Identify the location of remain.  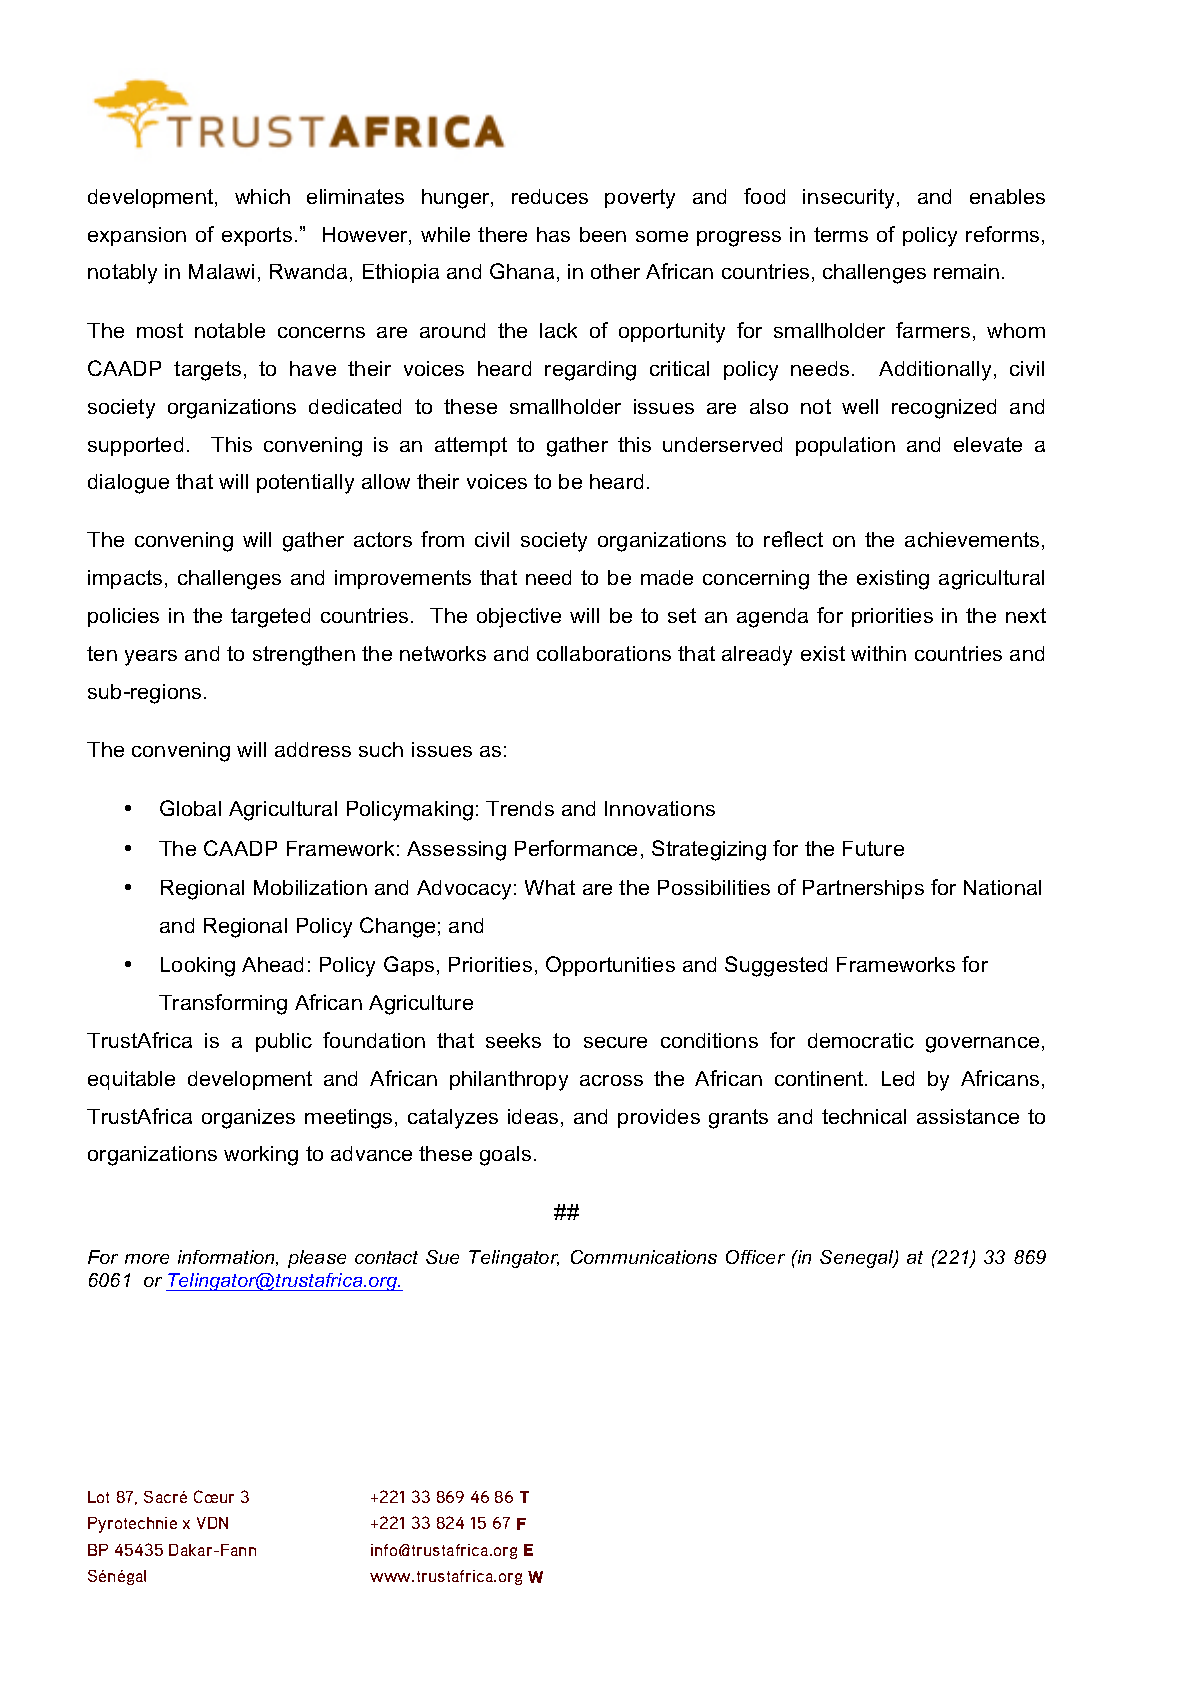
(966, 271).
